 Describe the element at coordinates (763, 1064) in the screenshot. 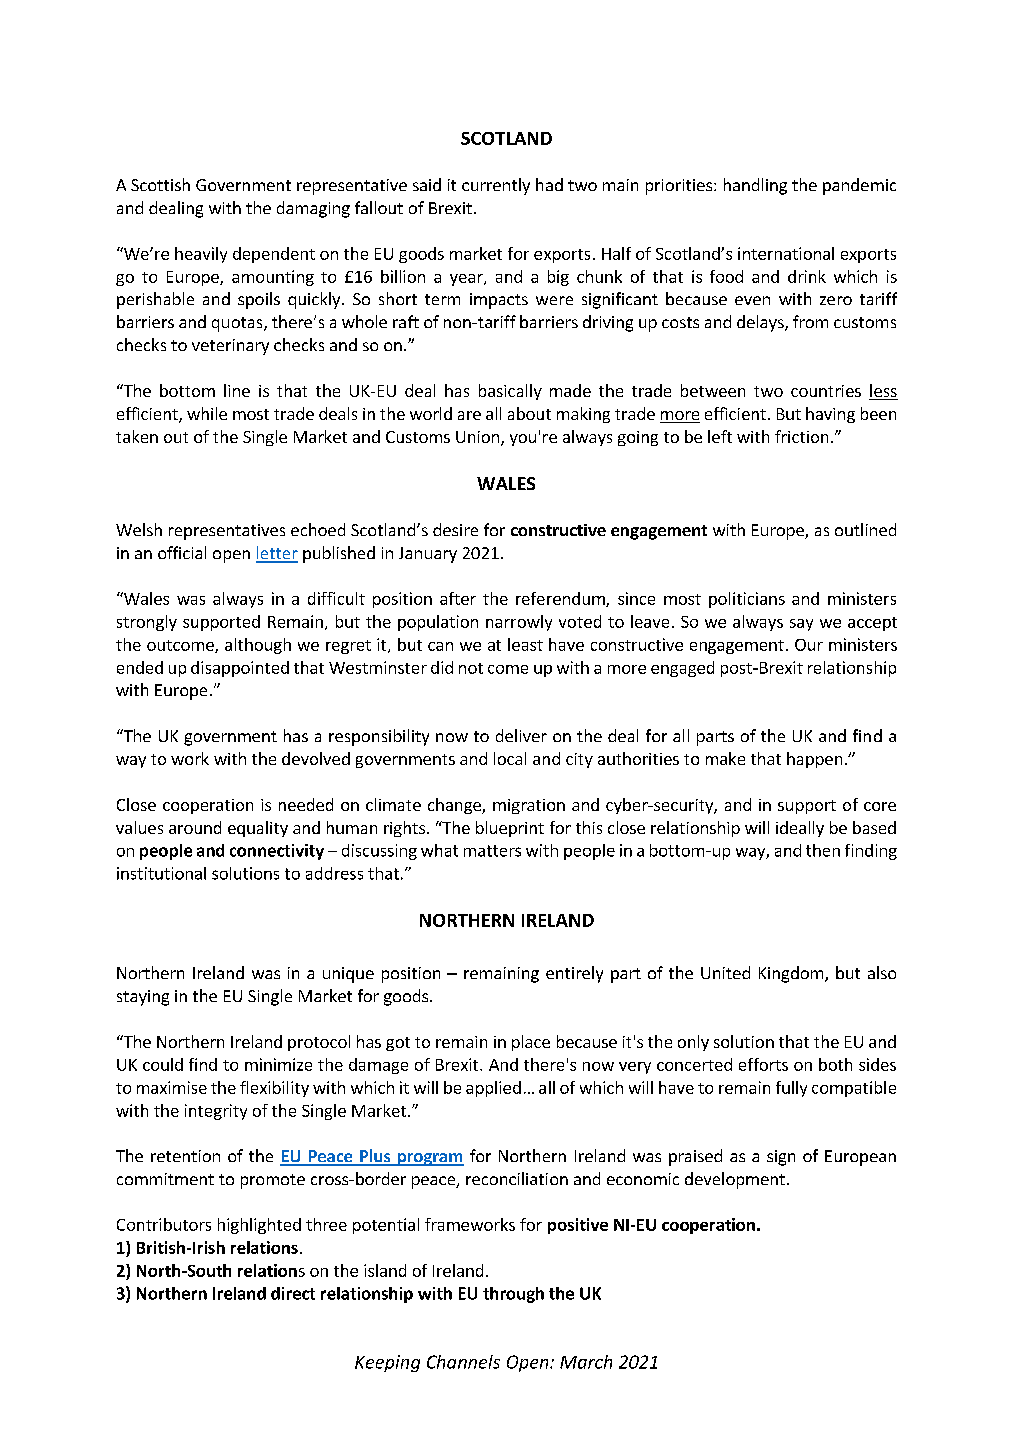

I see `efforts` at that location.
